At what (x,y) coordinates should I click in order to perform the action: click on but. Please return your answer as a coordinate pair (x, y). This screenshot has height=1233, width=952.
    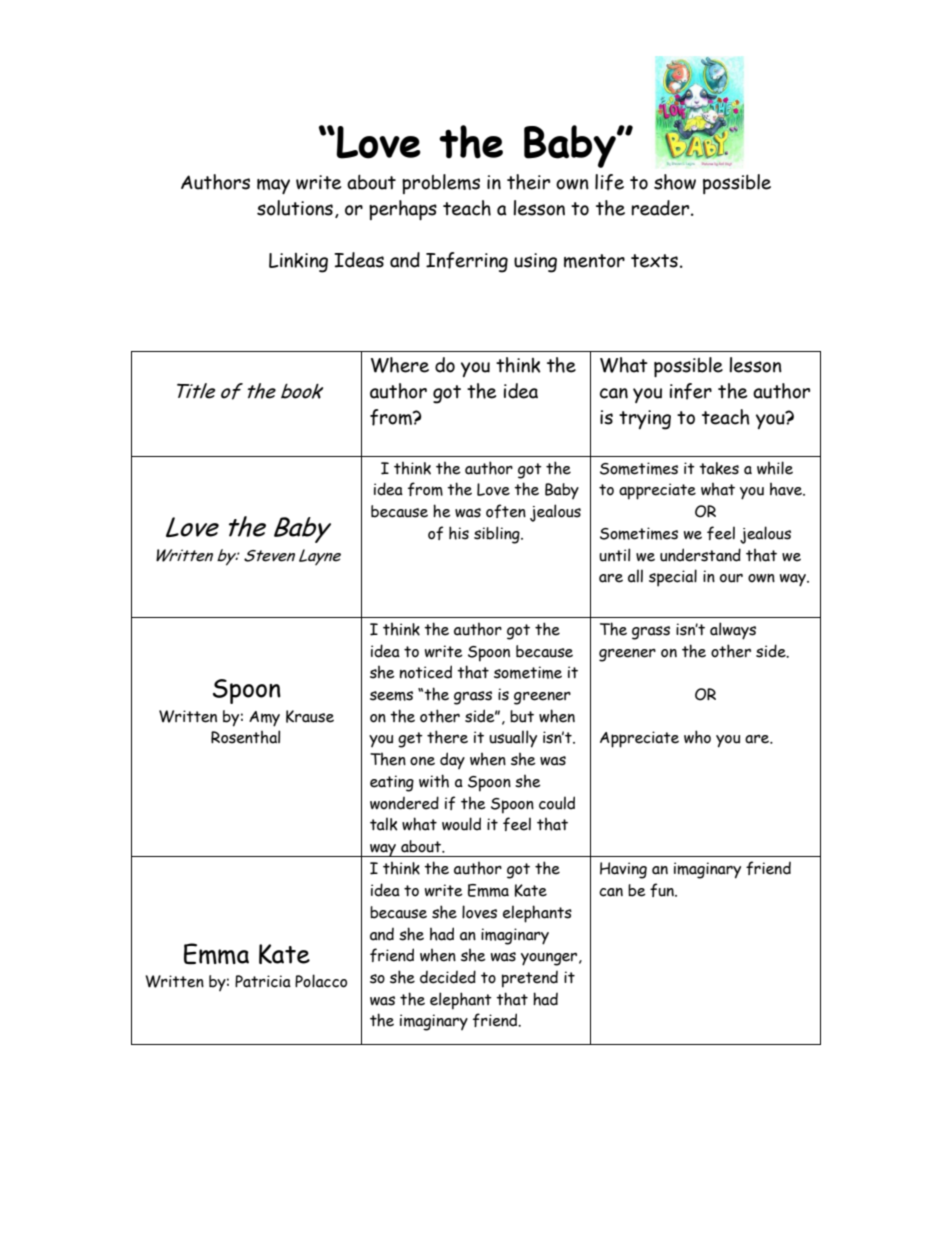
    Looking at the image, I should click on (522, 716).
